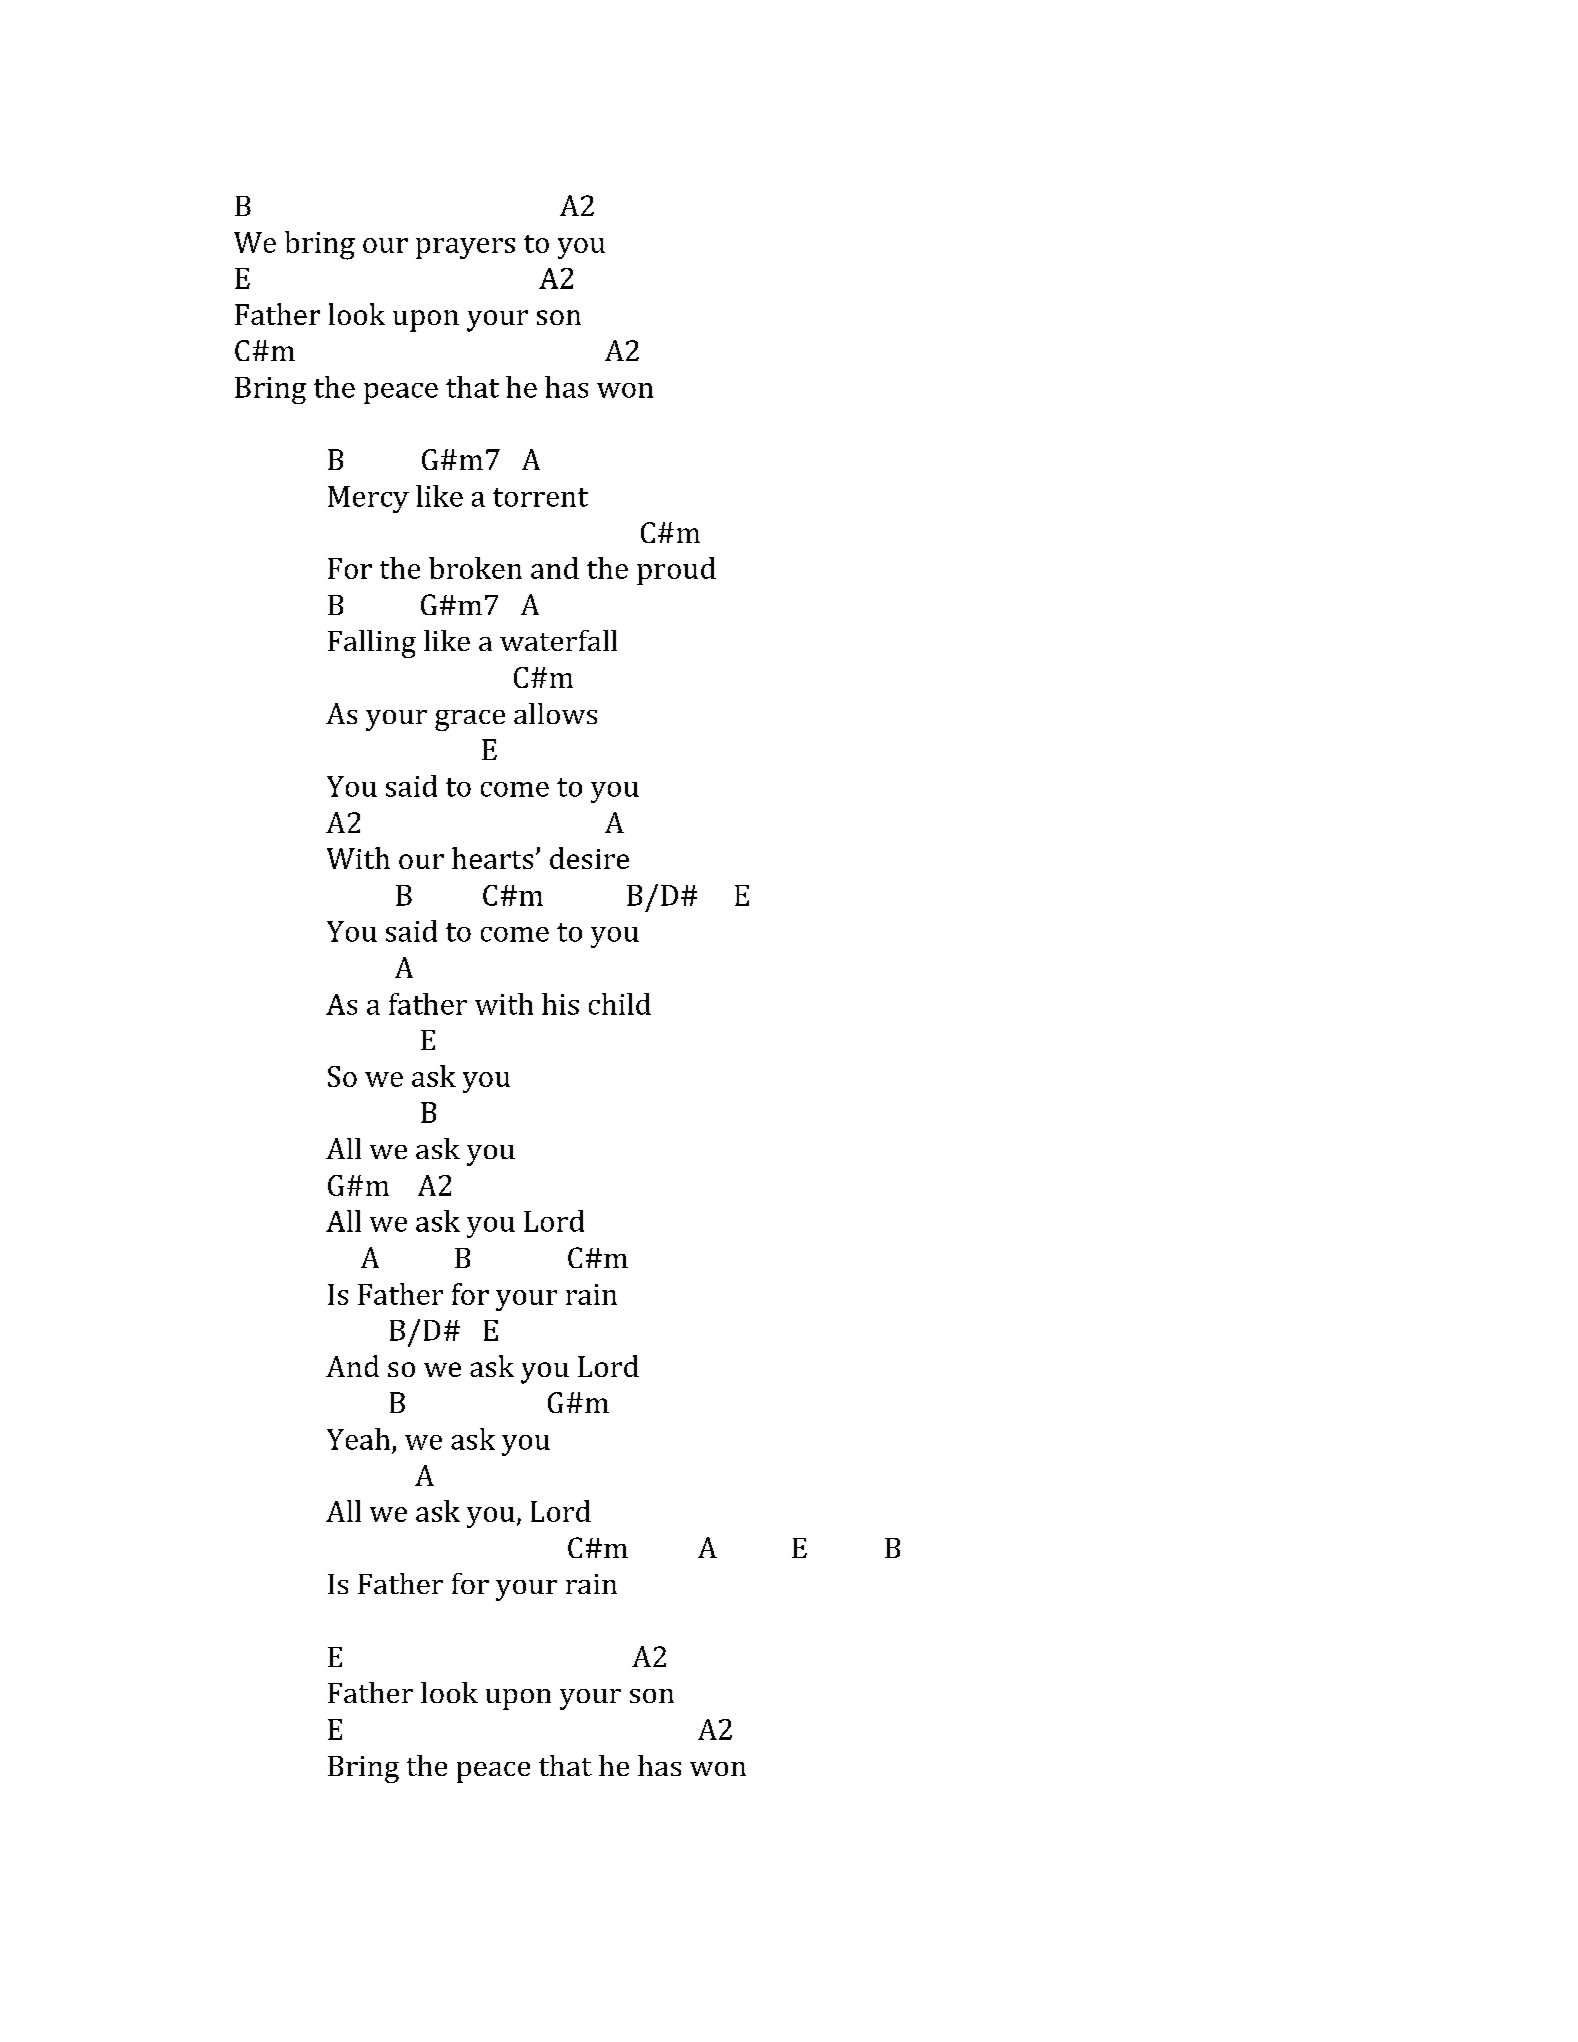  What do you see at coordinates (620, 1004) in the document?
I see `child` at bounding box center [620, 1004].
